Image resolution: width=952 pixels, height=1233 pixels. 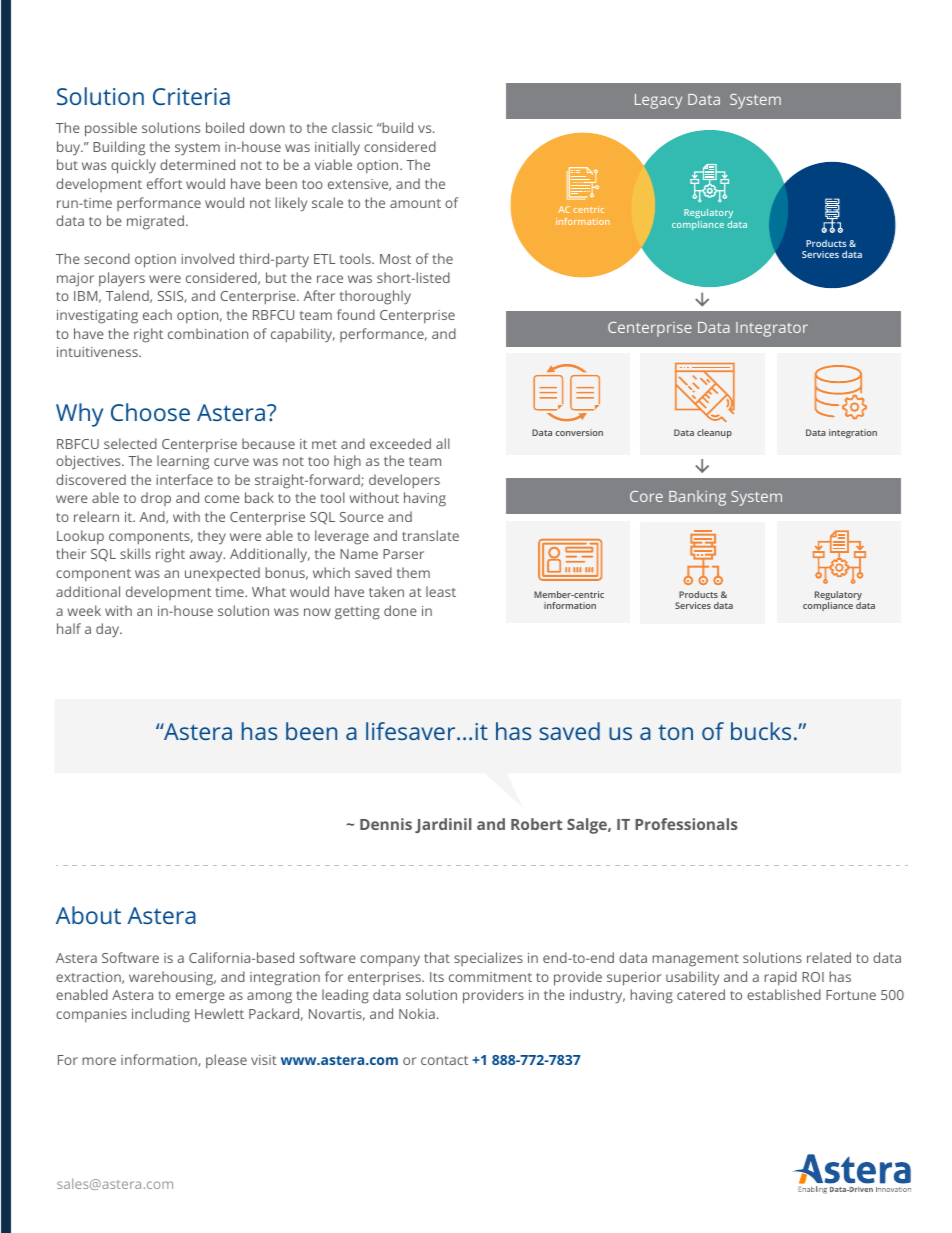 I want to click on least, so click(x=441, y=591).
